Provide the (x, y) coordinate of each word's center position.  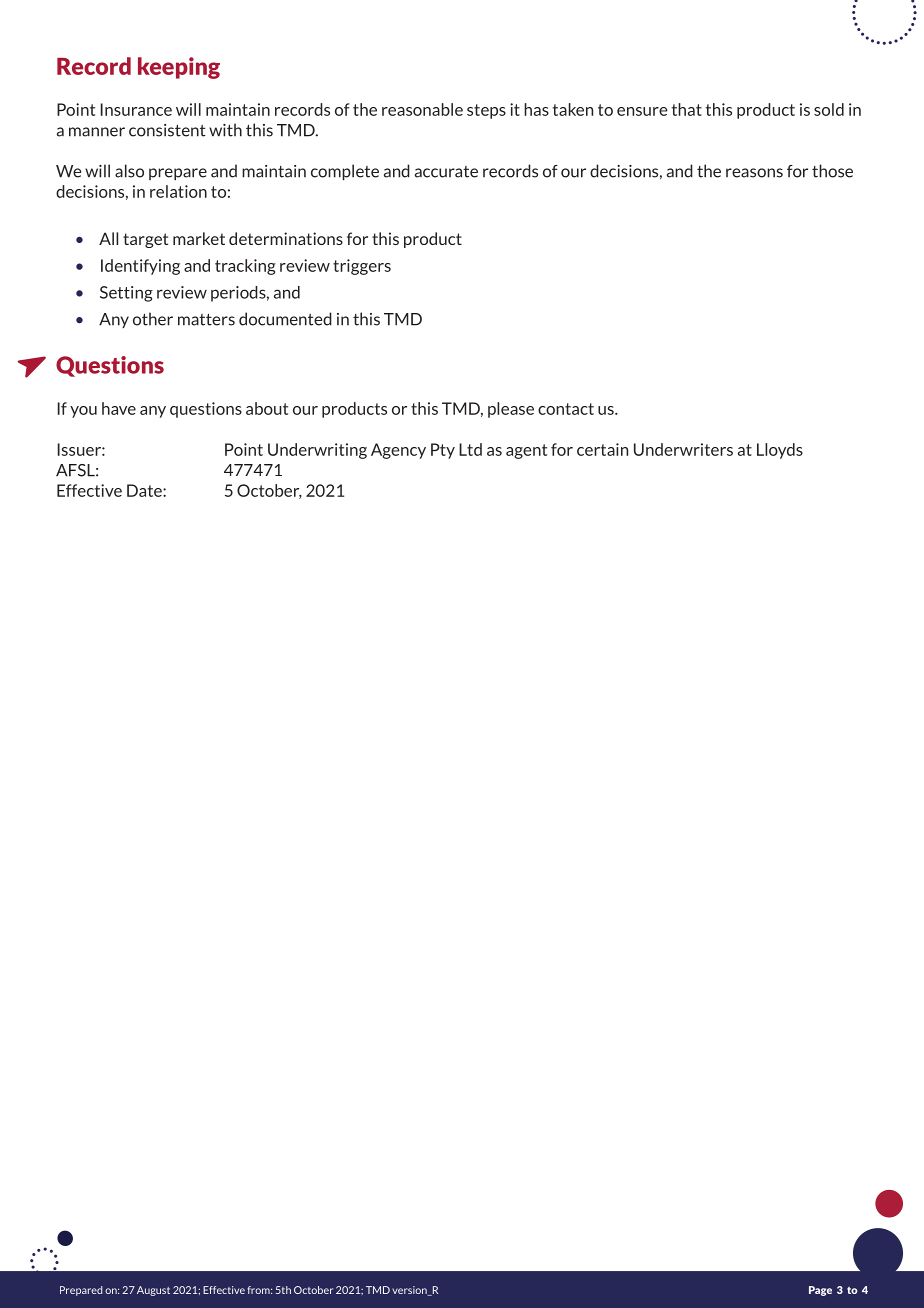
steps (486, 111)
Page (820, 1291)
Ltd (470, 449)
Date (145, 490)
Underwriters (683, 449)
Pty (443, 451)
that (686, 109)
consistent (167, 130)
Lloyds (780, 451)
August (153, 1291)
